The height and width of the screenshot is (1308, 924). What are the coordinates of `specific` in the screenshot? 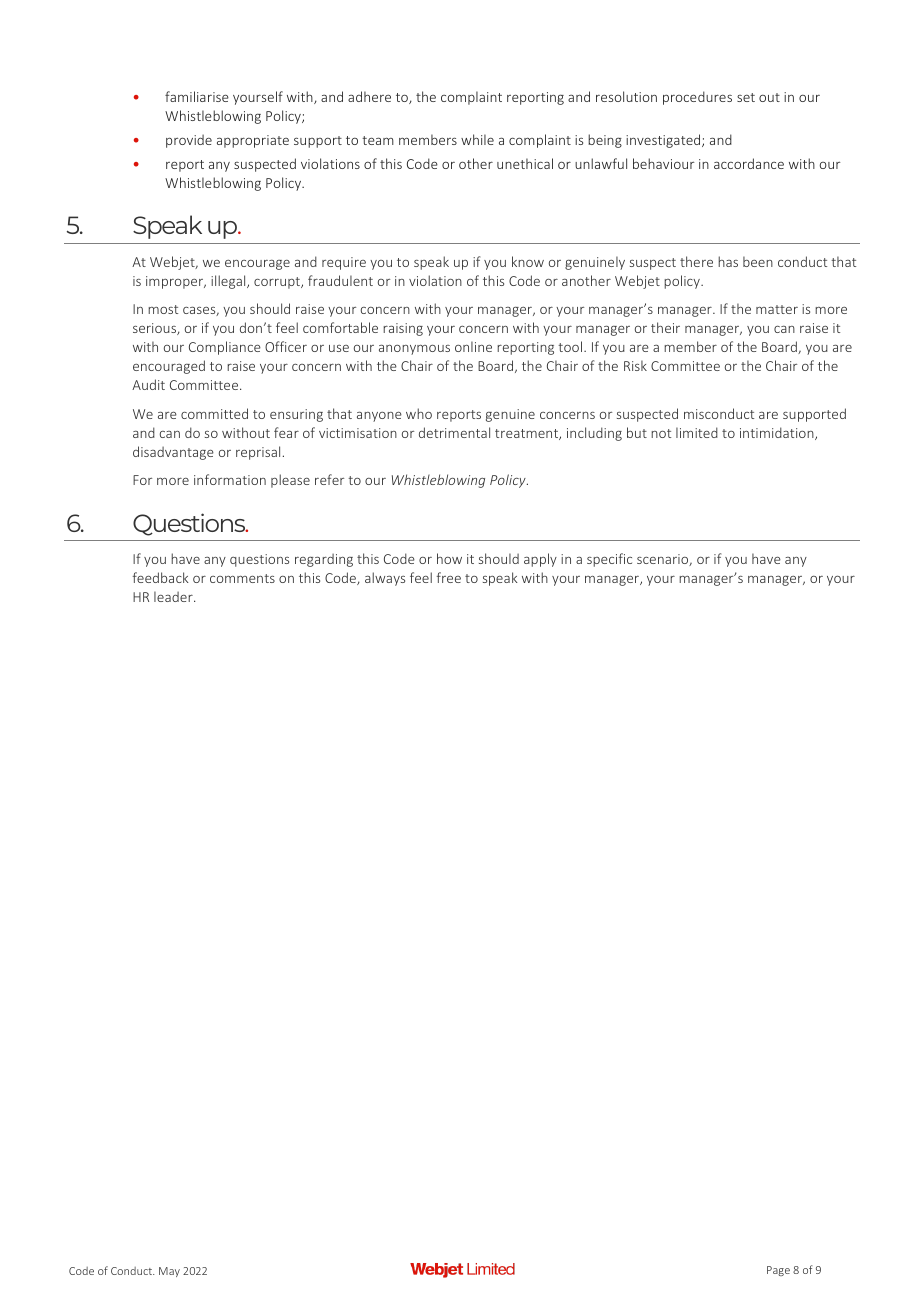 It's located at (609, 560).
